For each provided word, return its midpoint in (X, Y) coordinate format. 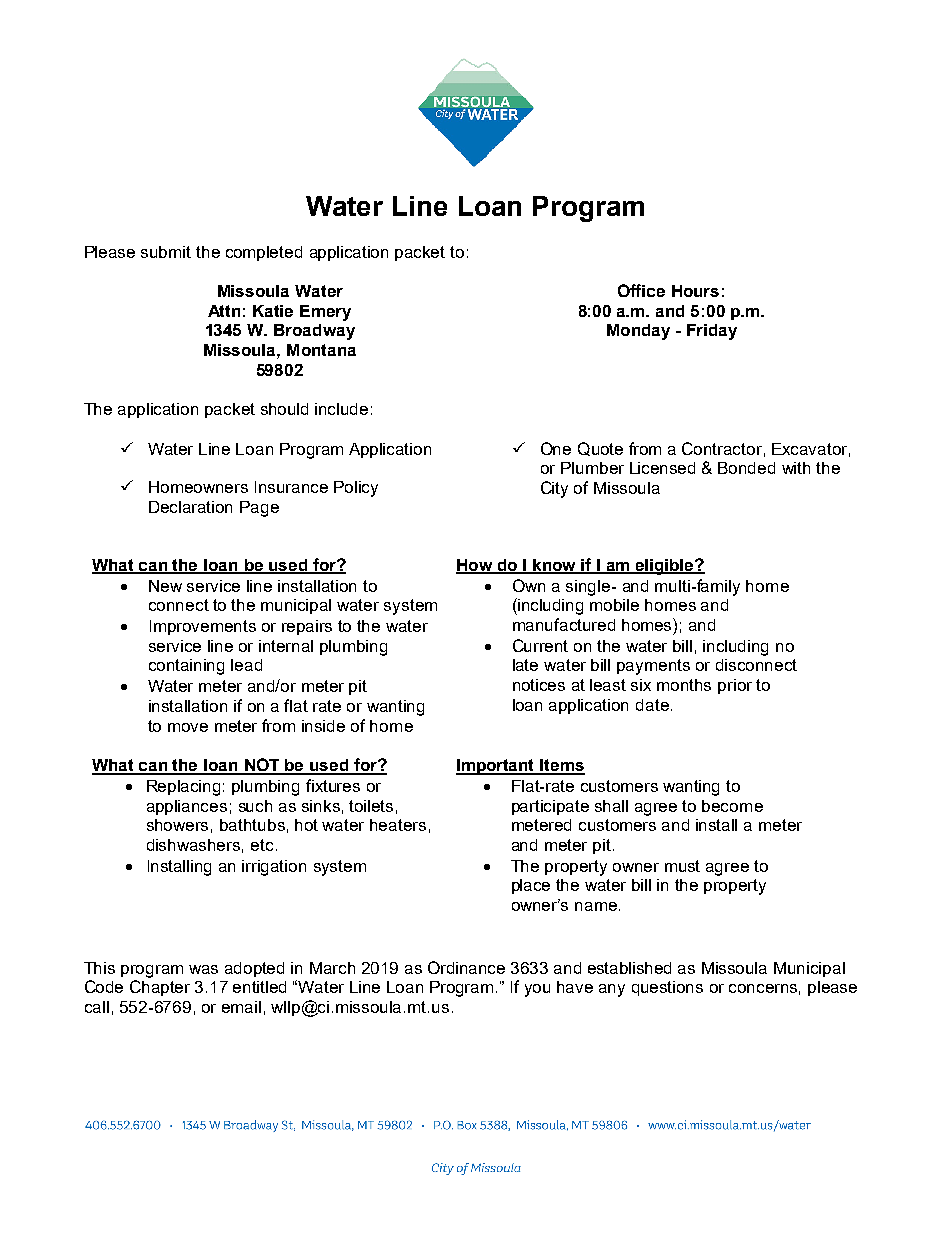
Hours (695, 291)
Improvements (203, 627)
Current (540, 645)
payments (653, 667)
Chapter (160, 988)
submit (166, 252)
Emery (325, 313)
